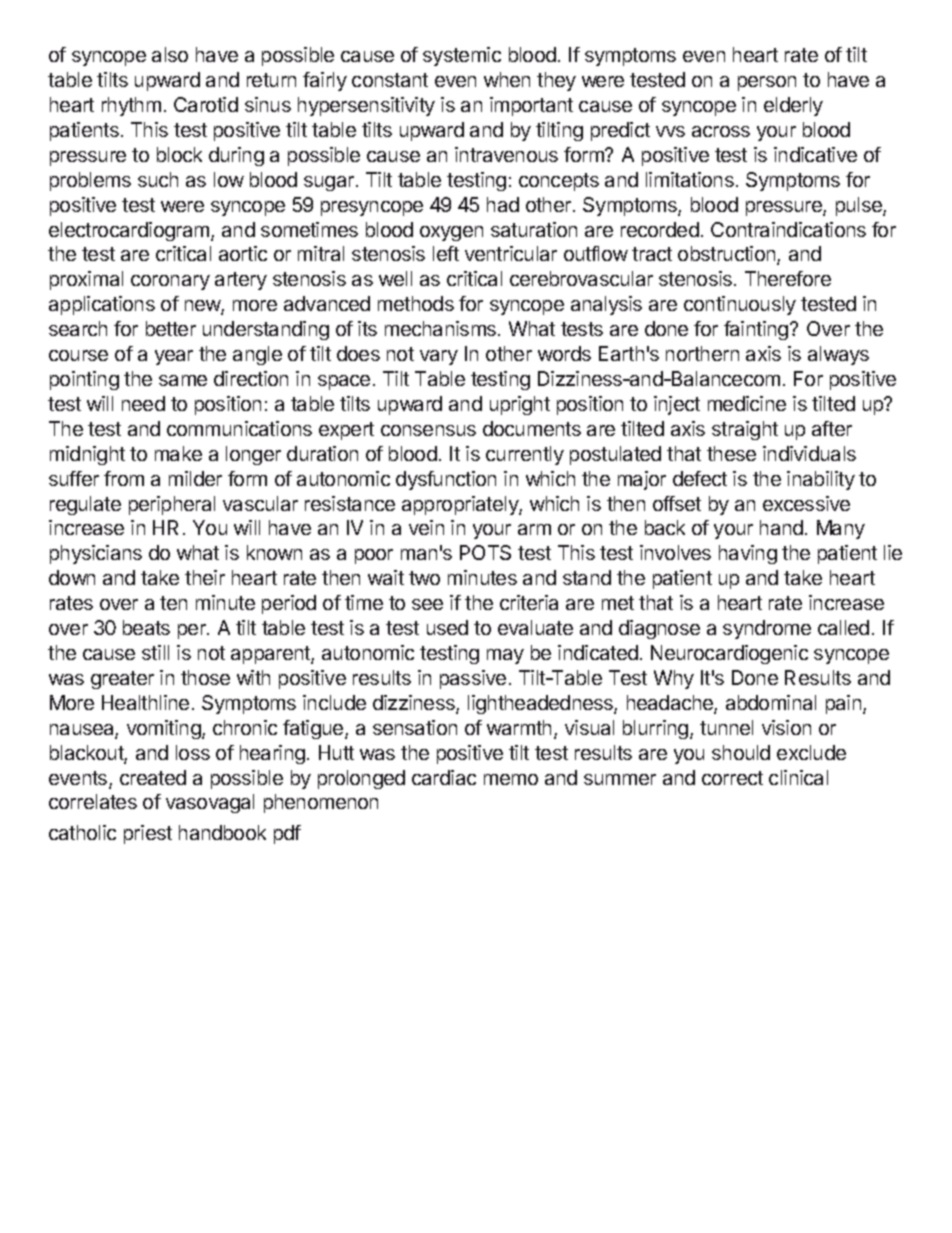 This document has height=1233, width=952. I want to click on clinical, so click(798, 777).
